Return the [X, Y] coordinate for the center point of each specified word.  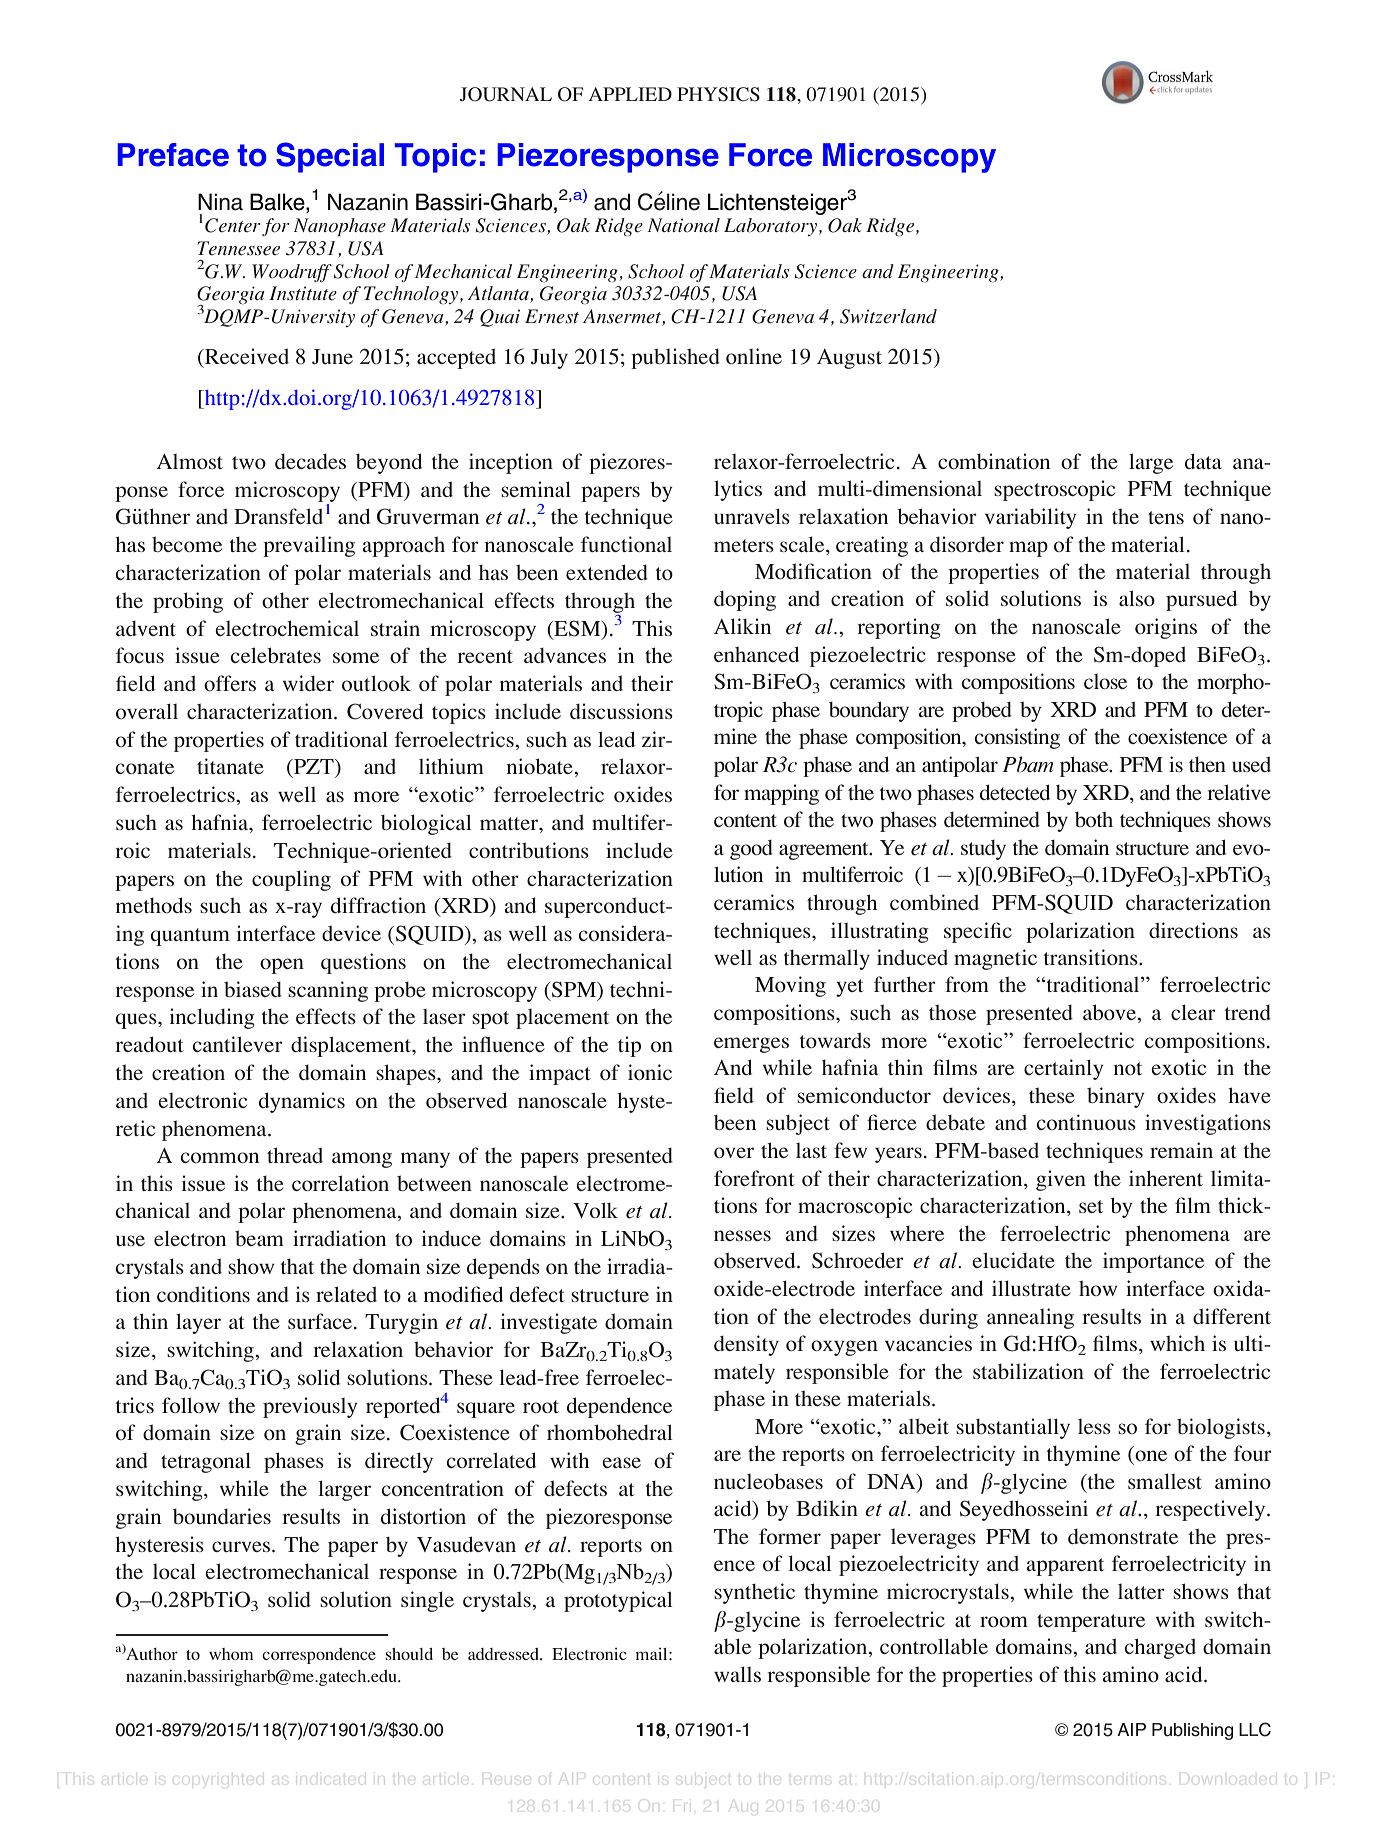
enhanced [756, 654]
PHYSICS [718, 94]
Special [330, 157]
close [1105, 681]
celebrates [276, 655]
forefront [754, 1178]
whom [231, 1654]
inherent [1166, 1178]
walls [737, 1674]
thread [295, 1155]
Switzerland [888, 316]
